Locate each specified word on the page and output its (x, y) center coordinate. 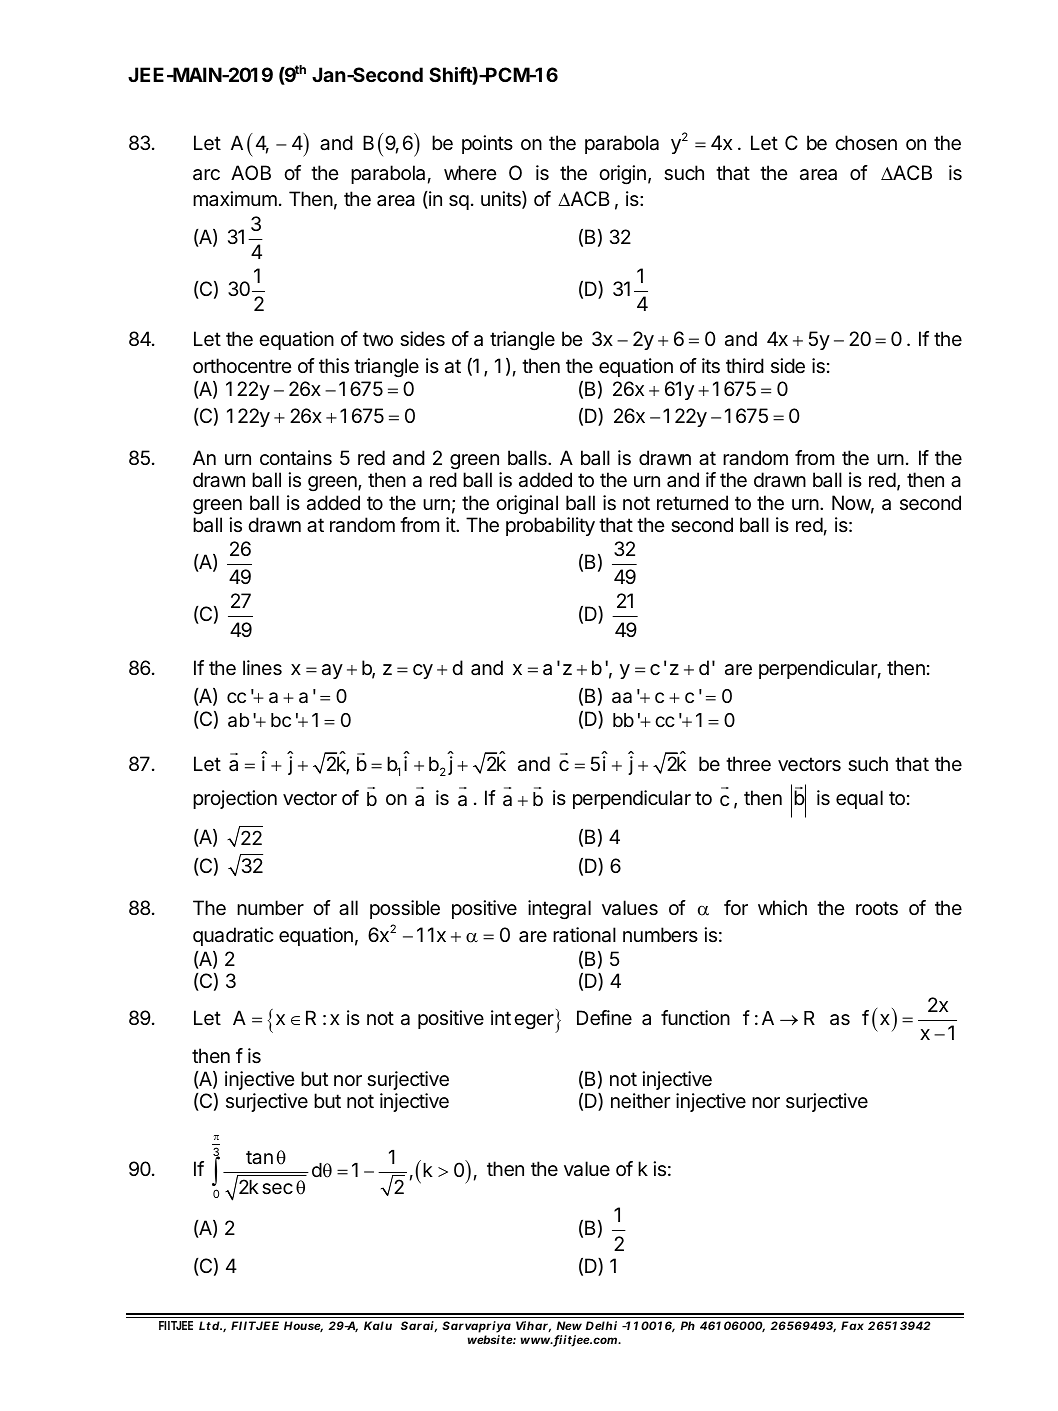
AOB (251, 172)
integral (559, 910)
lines (262, 668)
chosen (866, 143)
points (487, 144)
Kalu (378, 1325)
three (748, 764)
